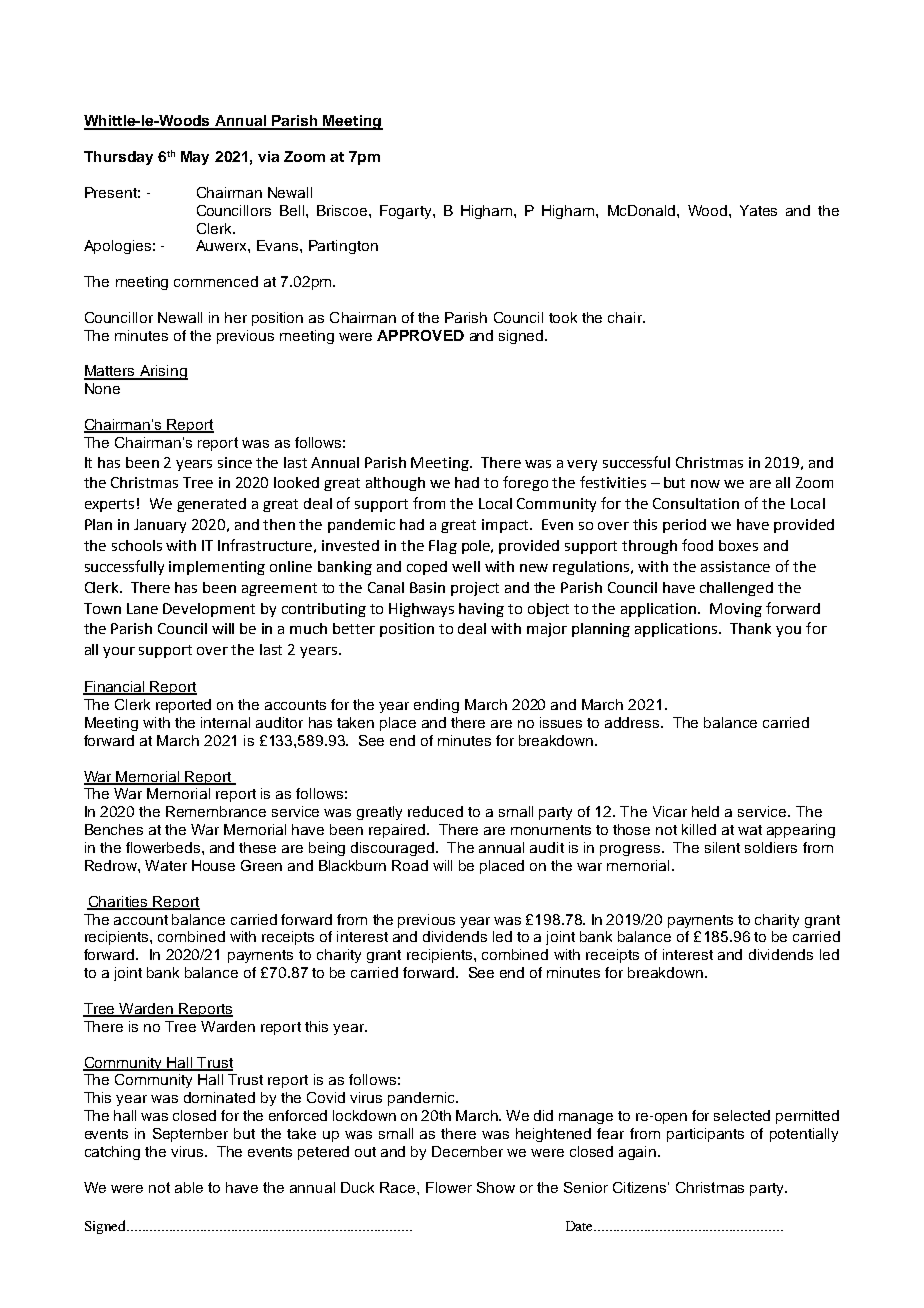 This document has width=924, height=1308. Describe the element at coordinates (410, 865) in the document. I see `Road` at that location.
